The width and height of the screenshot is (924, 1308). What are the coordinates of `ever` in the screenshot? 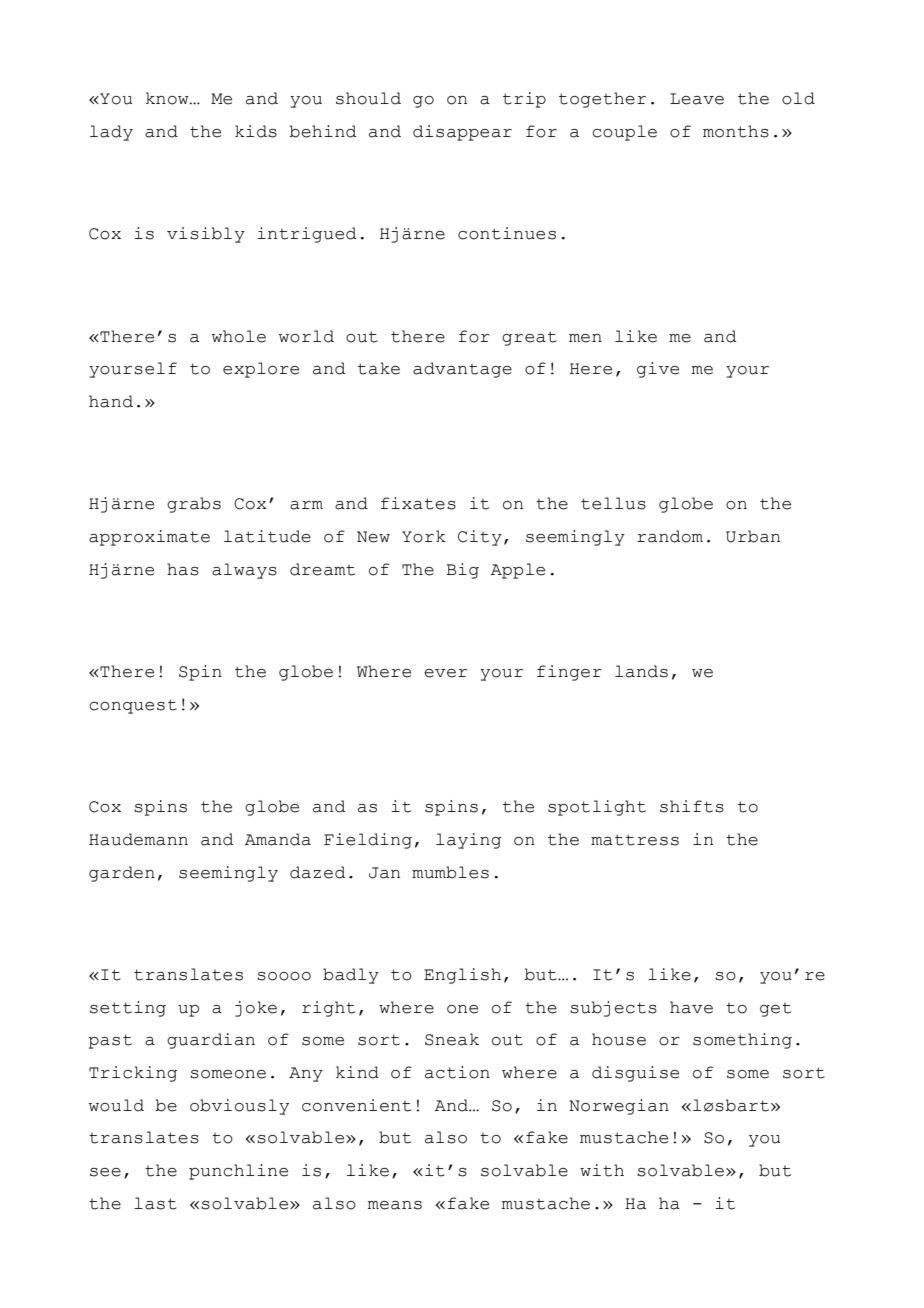 It's located at (445, 673).
